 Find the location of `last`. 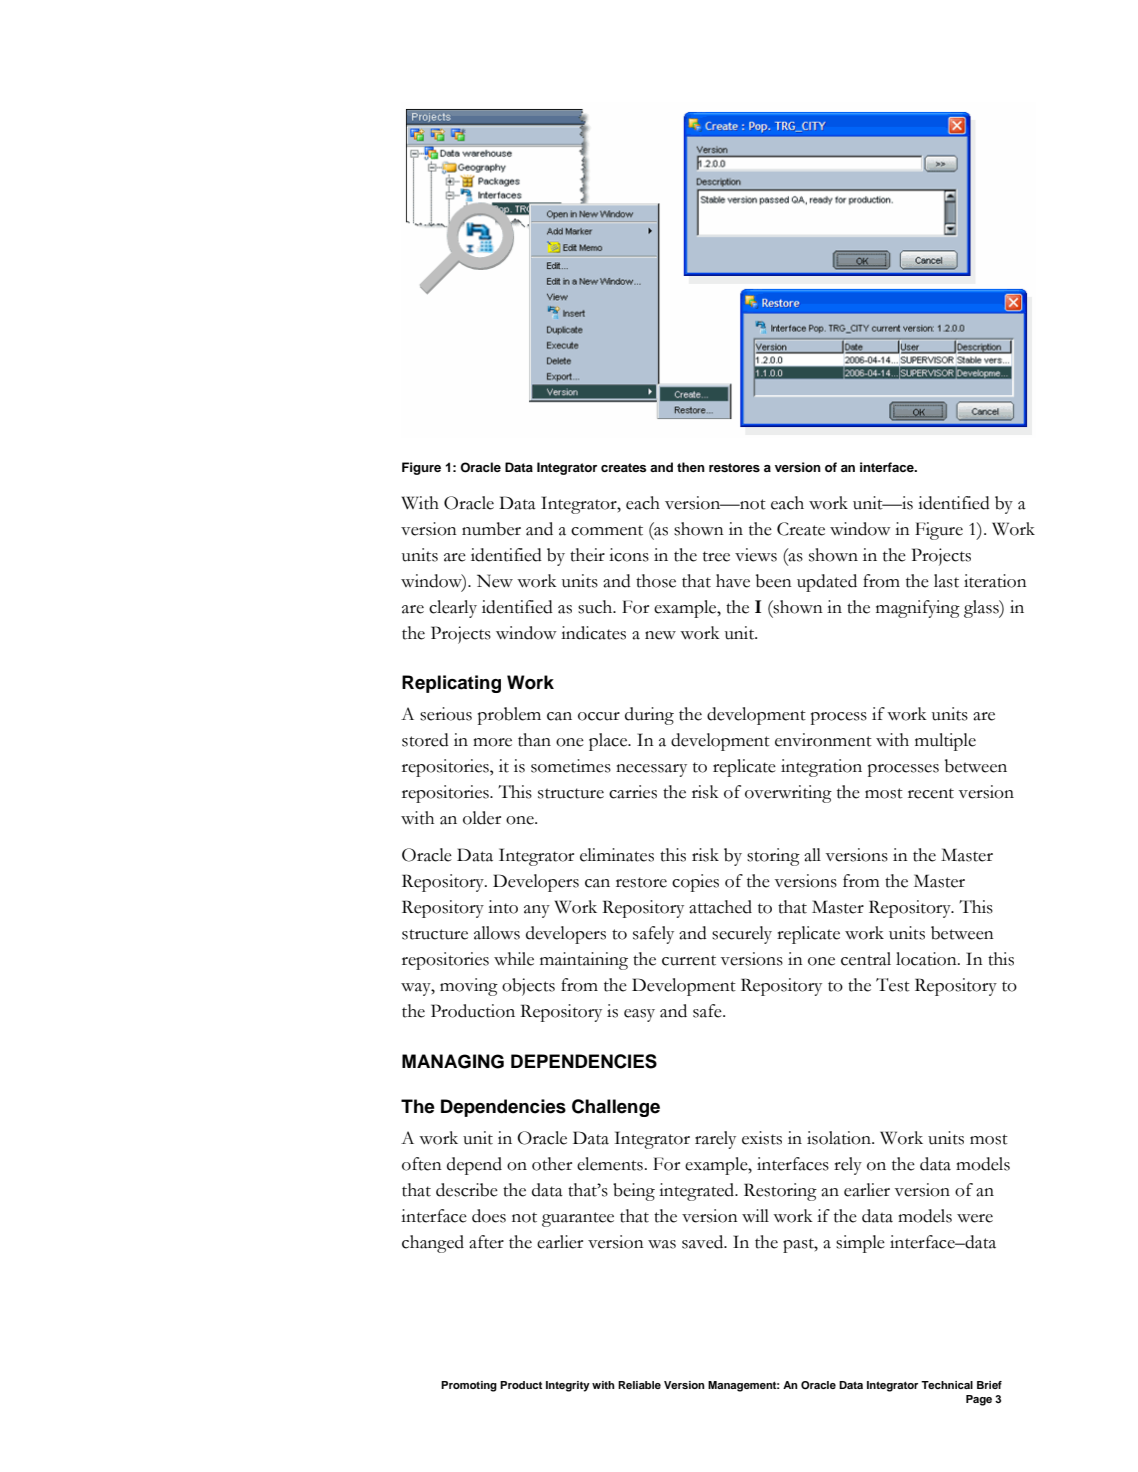

last is located at coordinates (946, 581).
